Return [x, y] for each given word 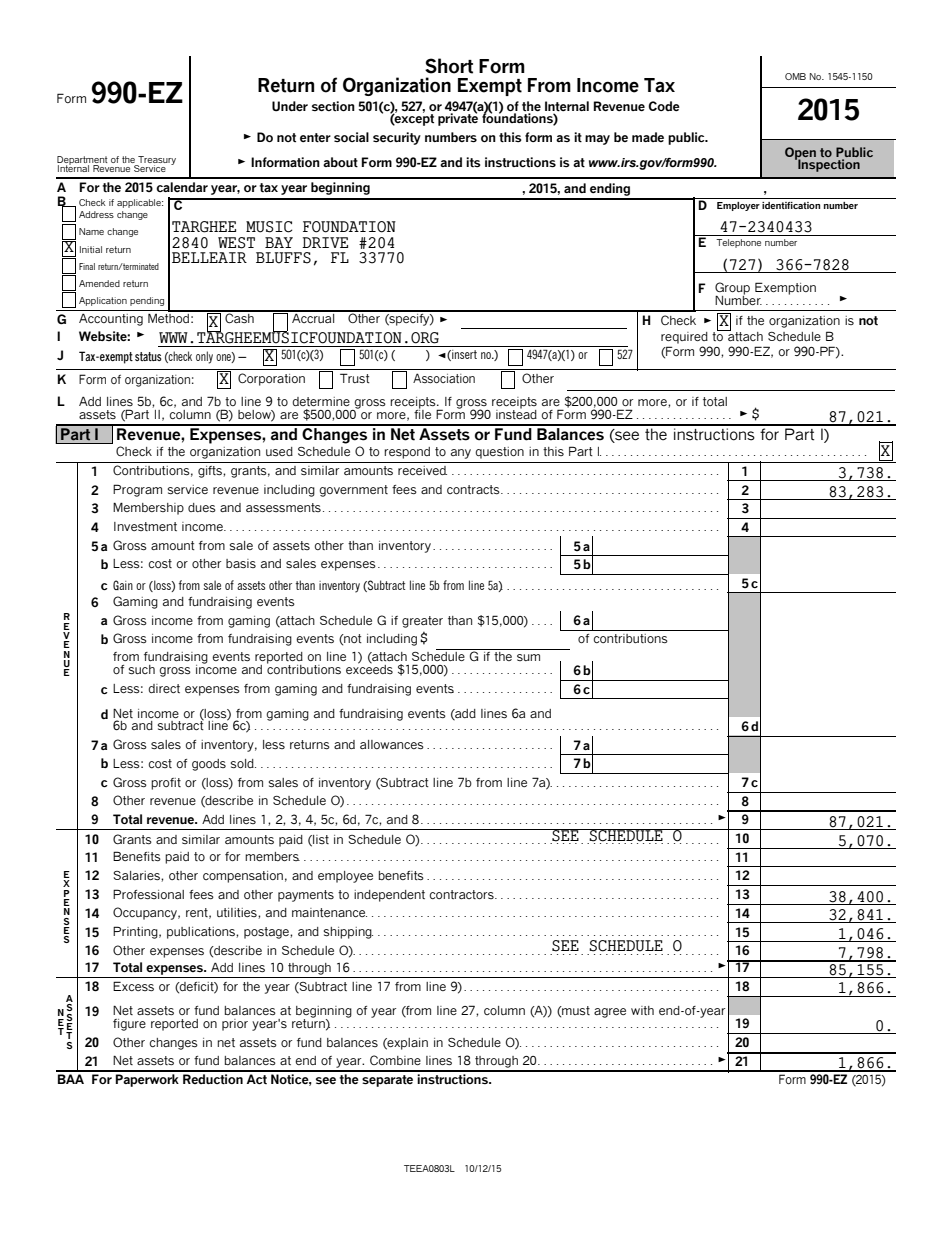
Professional [148, 894]
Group [732, 289]
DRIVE [325, 242]
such [142, 669]
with [642, 1010]
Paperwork [147, 1080]
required [684, 338]
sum [528, 657]
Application [103, 301]
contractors [462, 894]
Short [449, 66]
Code [664, 106]
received [422, 470]
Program [137, 490]
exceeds [369, 668]
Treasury [156, 161]
